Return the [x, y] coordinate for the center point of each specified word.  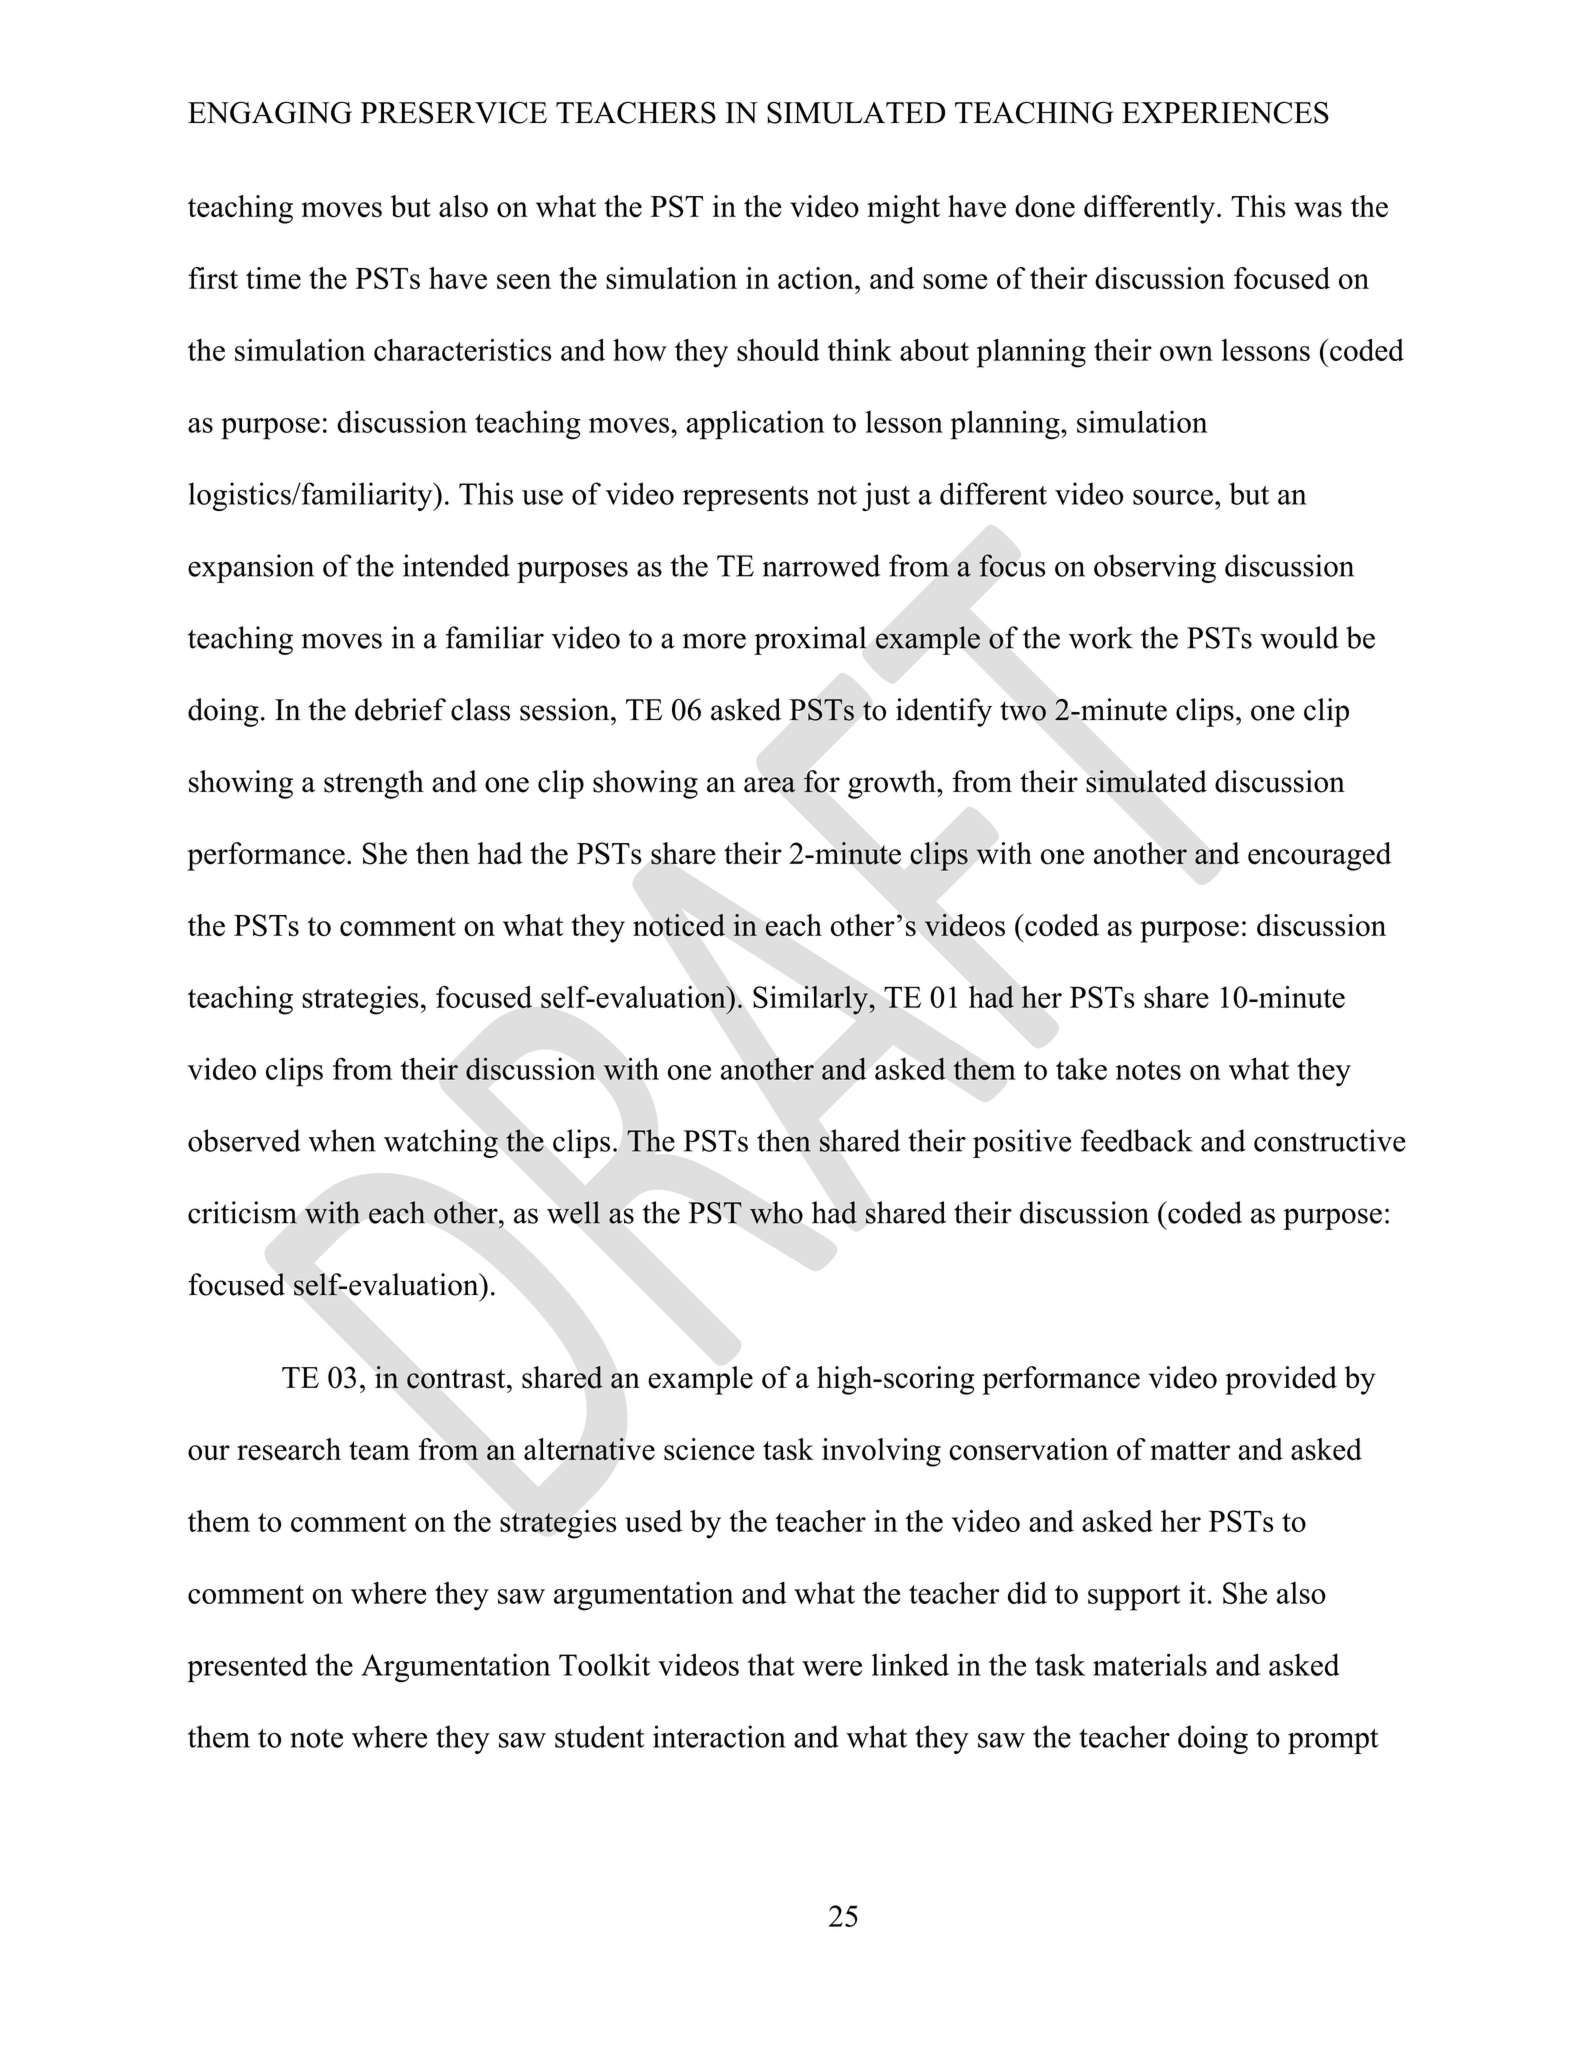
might [903, 209]
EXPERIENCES [1225, 112]
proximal [810, 640]
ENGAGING [270, 112]
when [342, 1140]
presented [247, 1668]
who [776, 1212]
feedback [1137, 1140]
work [1101, 637]
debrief [400, 709]
